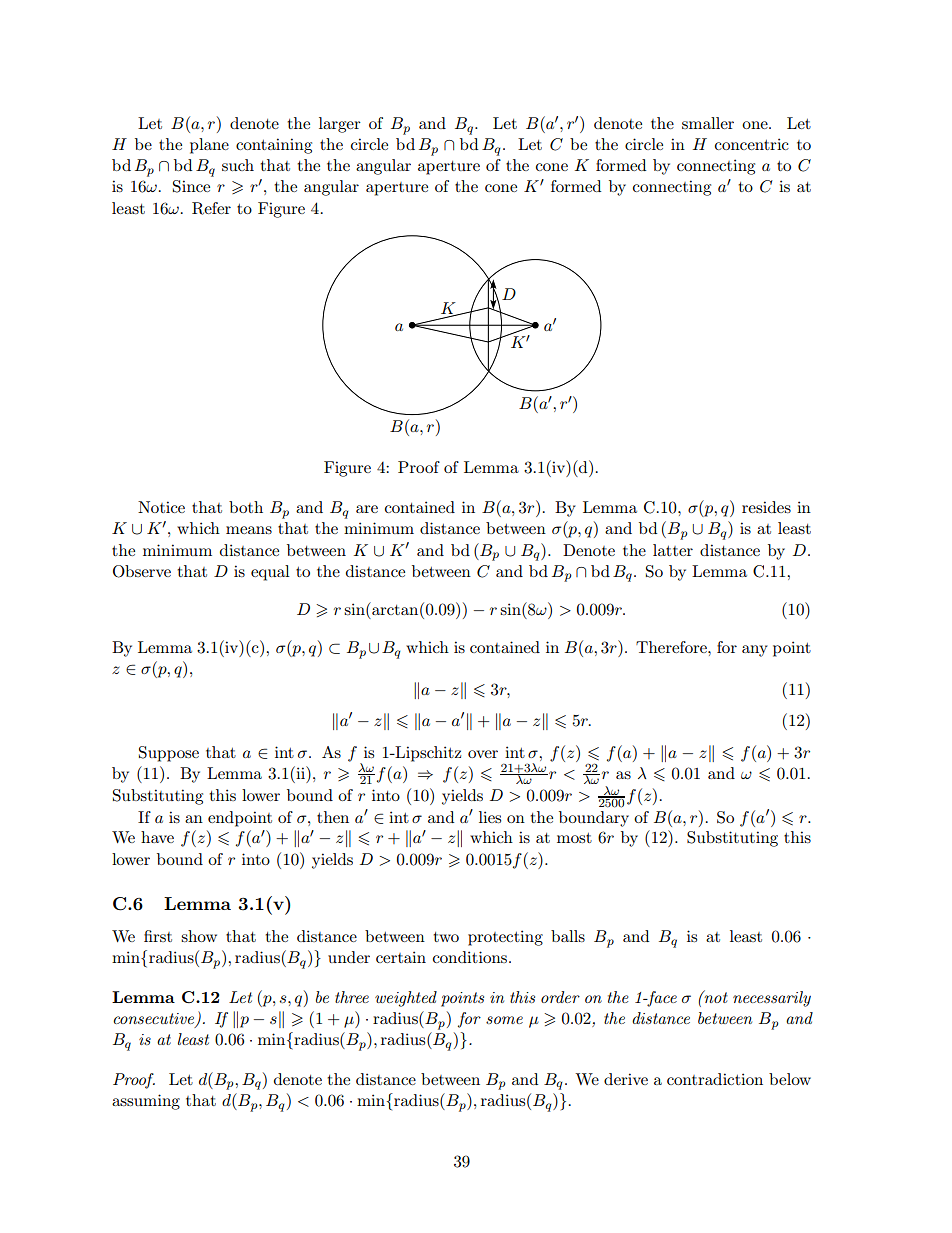 Image resolution: width=952 pixels, height=1233 pixels. I want to click on show, so click(199, 936).
